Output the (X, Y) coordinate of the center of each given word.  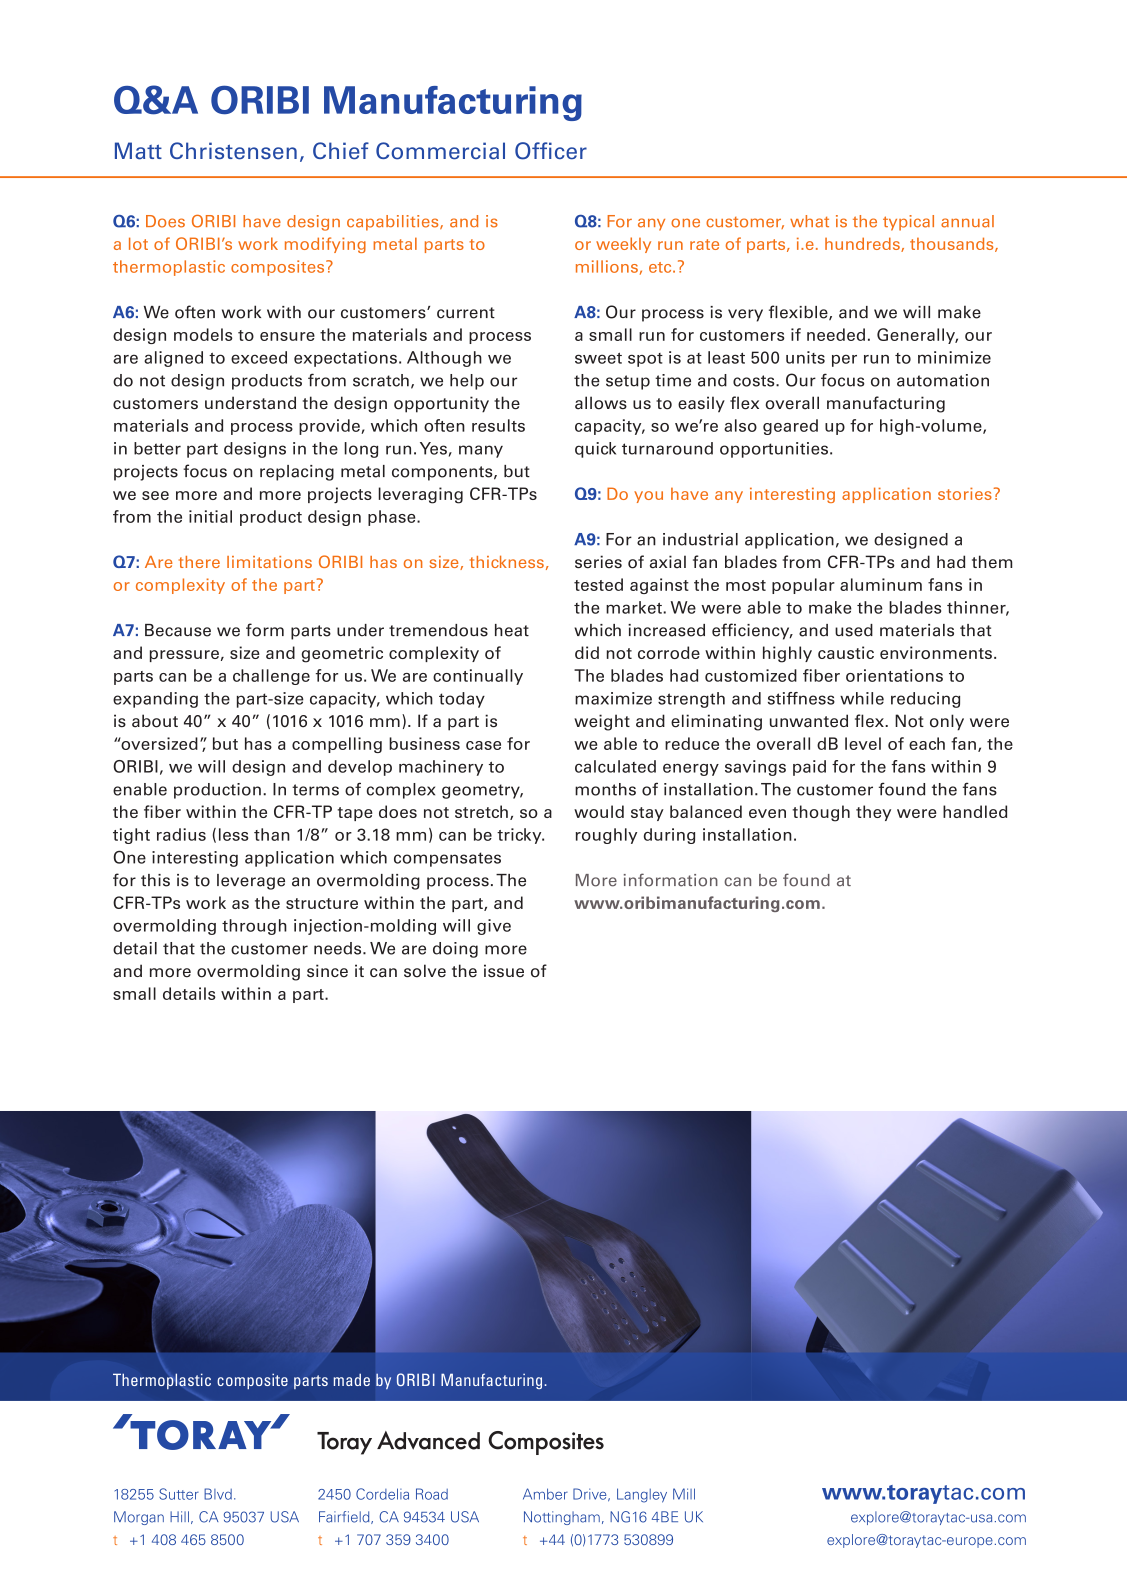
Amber (545, 1494)
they (873, 813)
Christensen (233, 151)
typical (908, 223)
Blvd (218, 1494)
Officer (551, 151)
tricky (520, 836)
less (233, 834)
